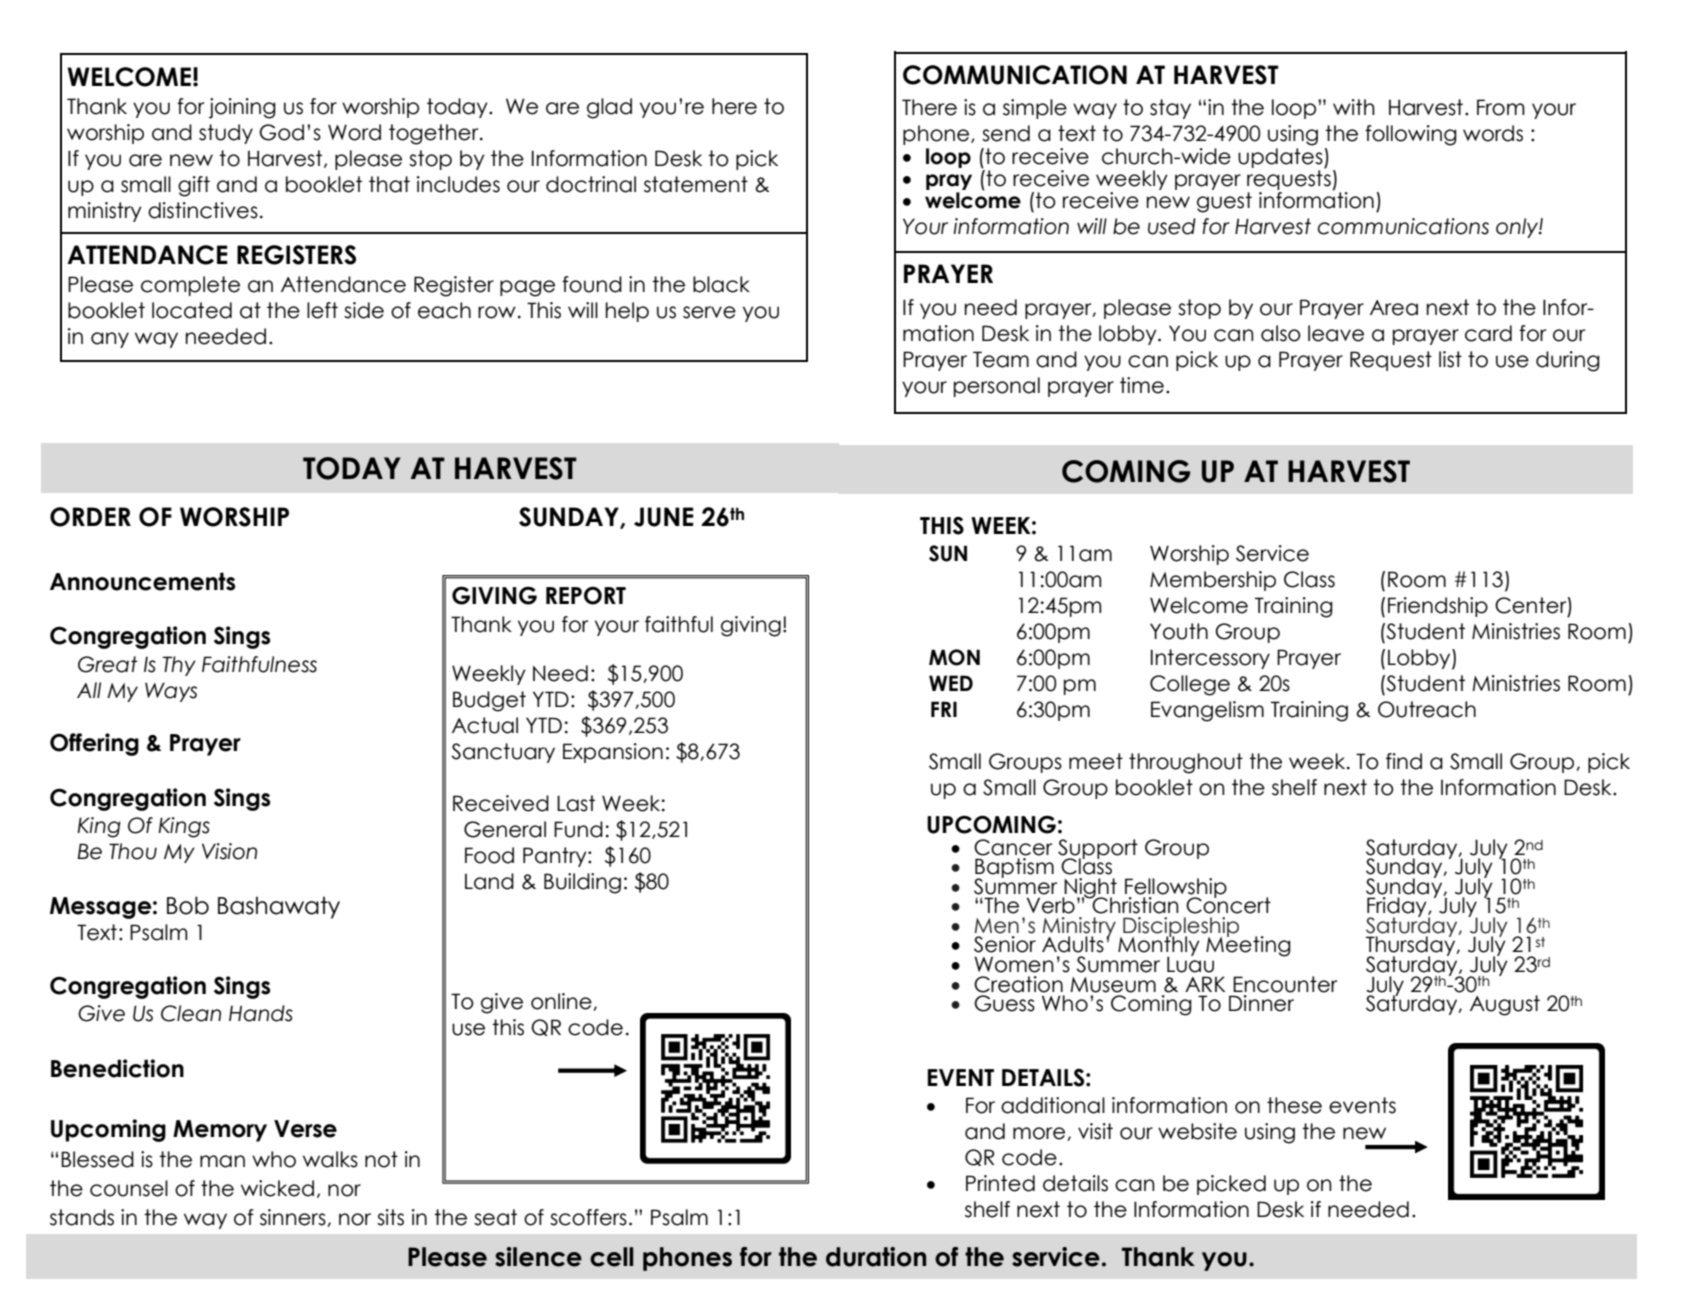  I want to click on study, so click(226, 134).
